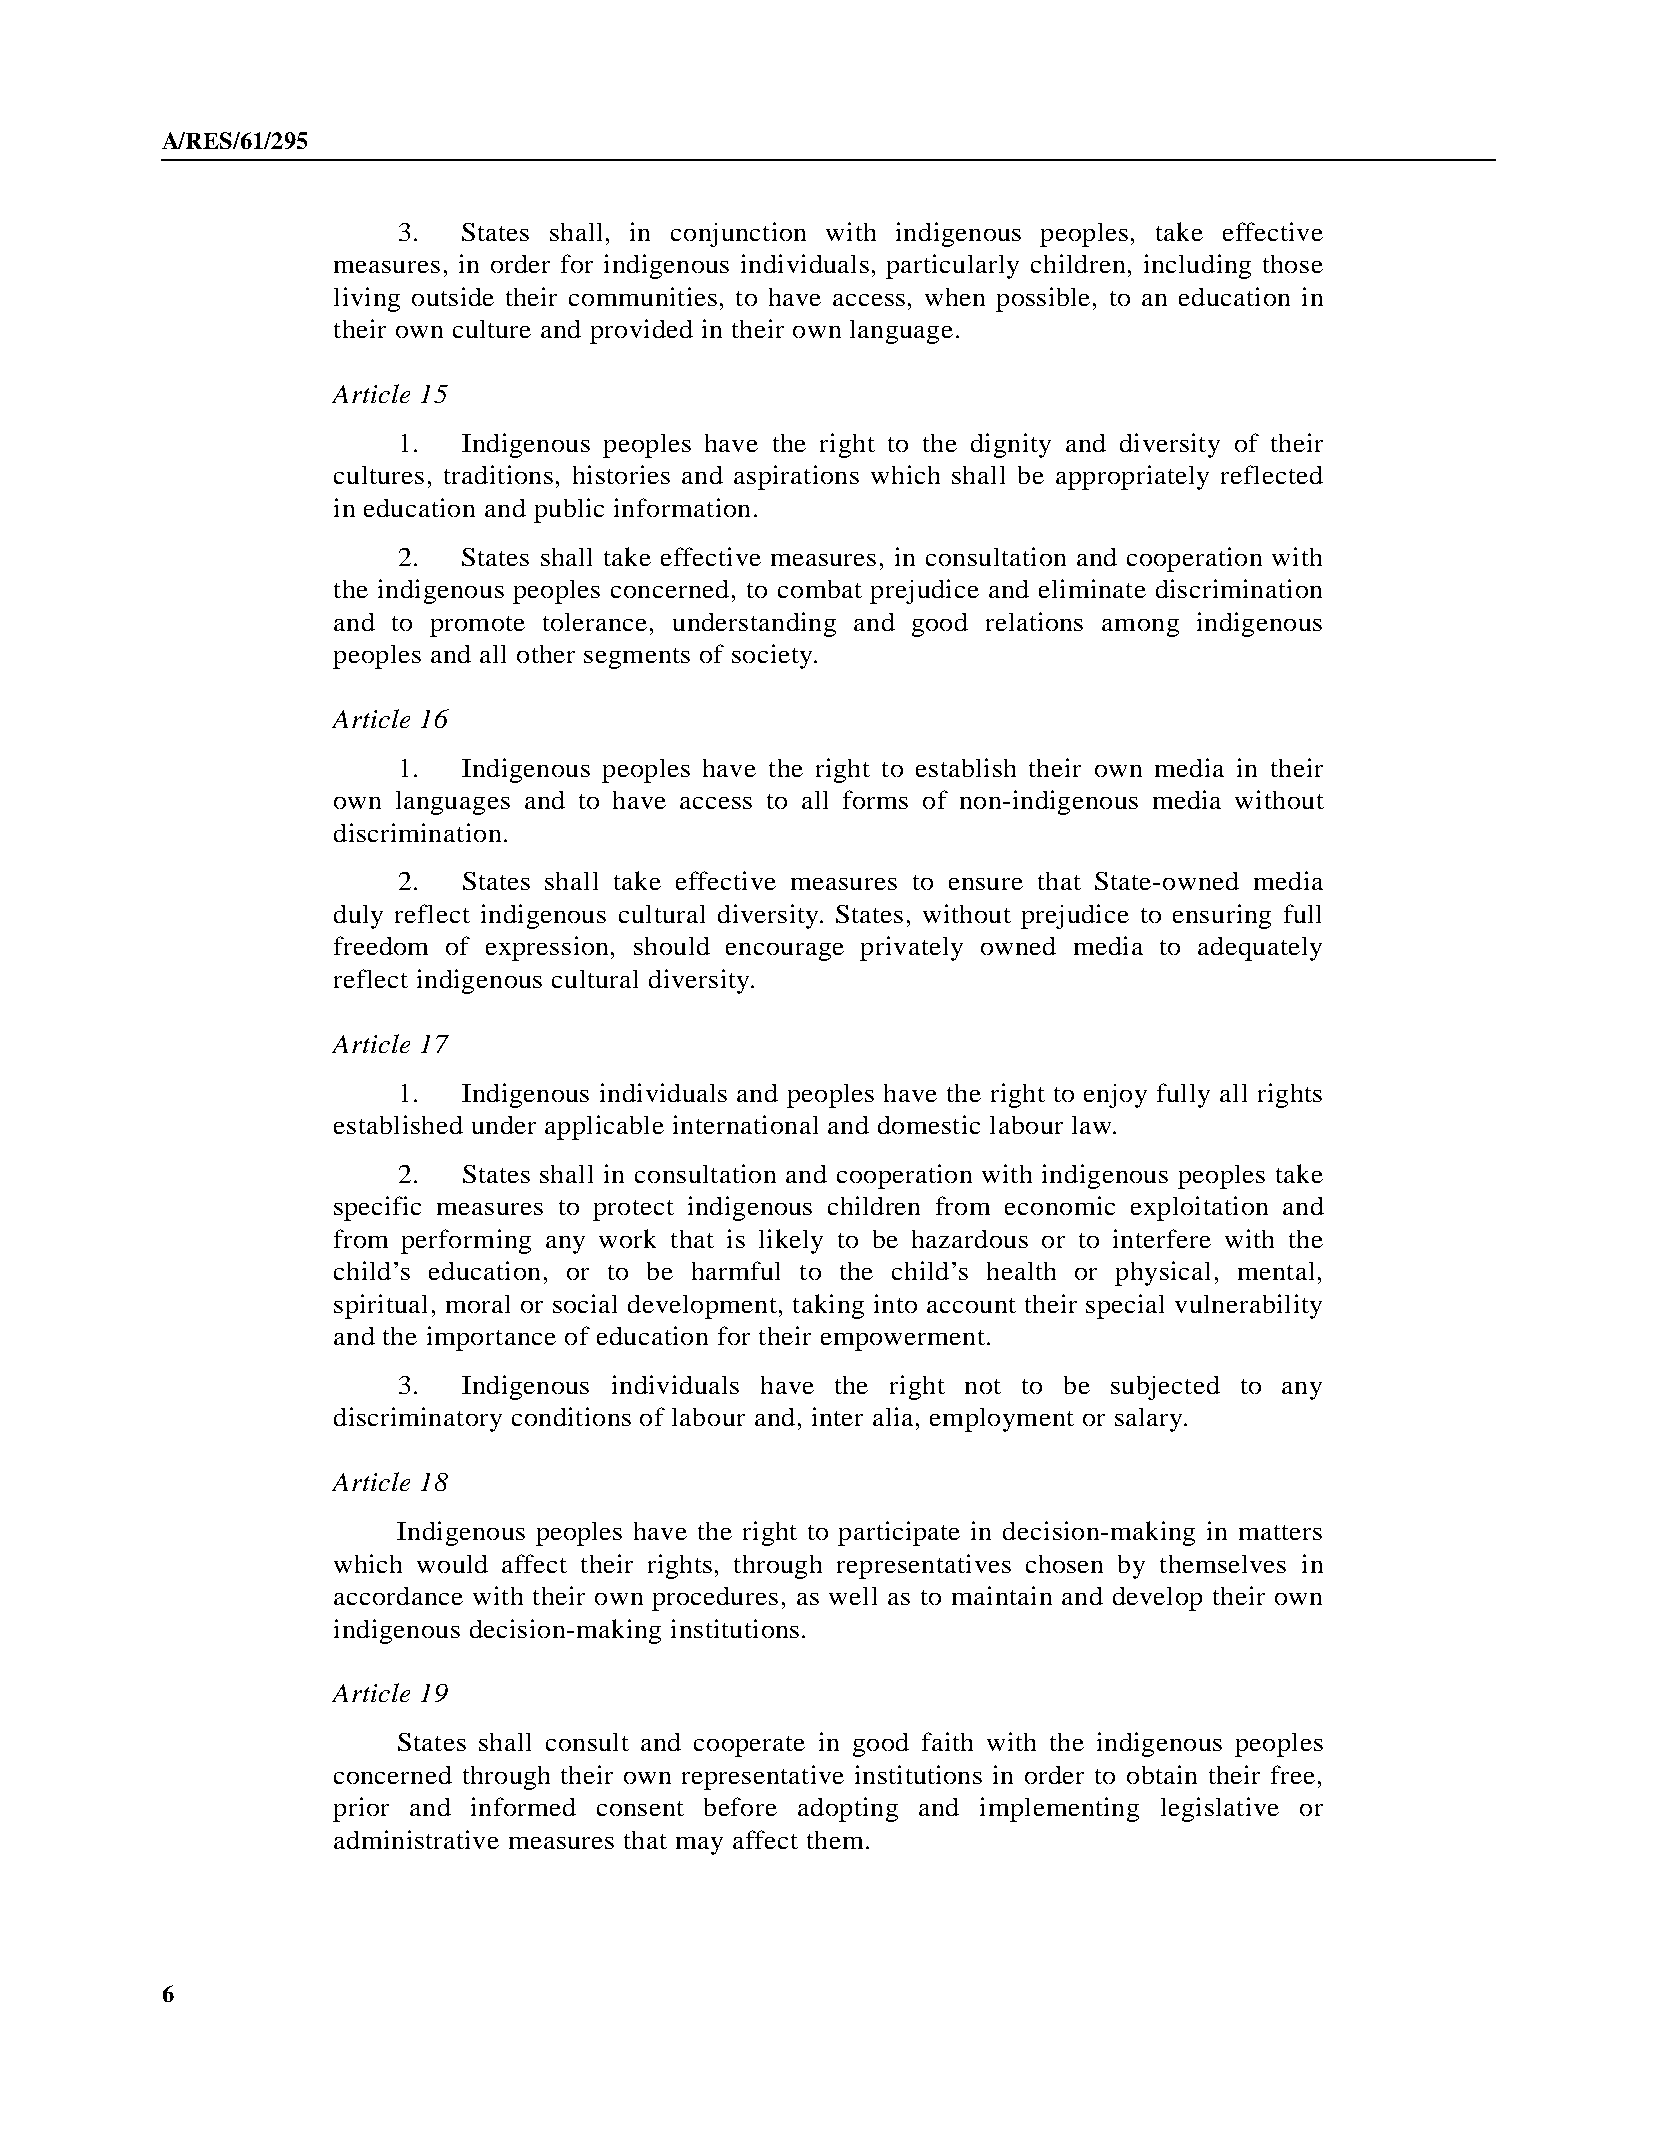 The height and width of the page is (2144, 1657). What do you see at coordinates (848, 1809) in the page?
I see `adopting` at bounding box center [848, 1809].
